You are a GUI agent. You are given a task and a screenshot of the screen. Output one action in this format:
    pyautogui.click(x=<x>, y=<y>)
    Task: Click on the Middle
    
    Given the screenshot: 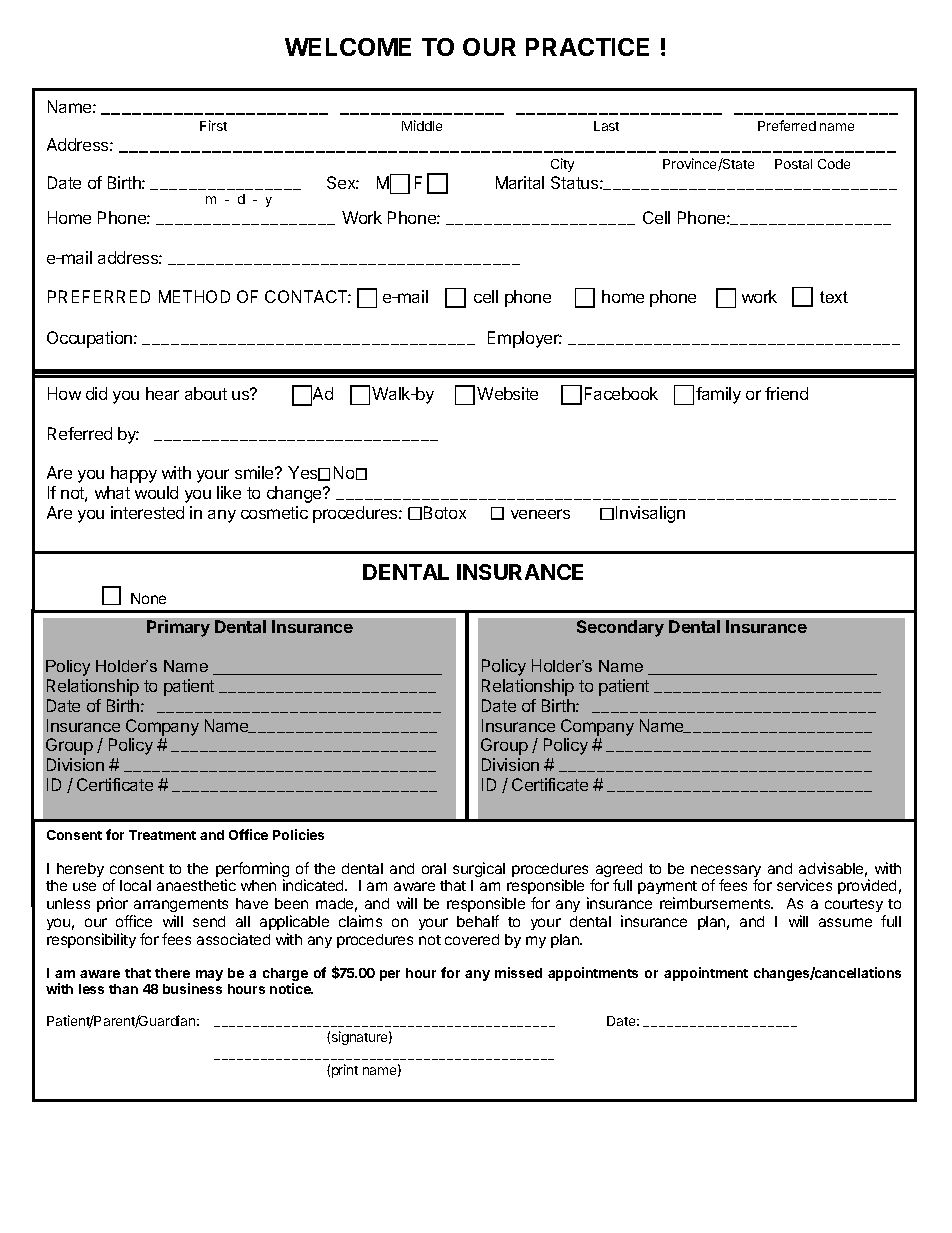 What is the action you would take?
    pyautogui.click(x=422, y=125)
